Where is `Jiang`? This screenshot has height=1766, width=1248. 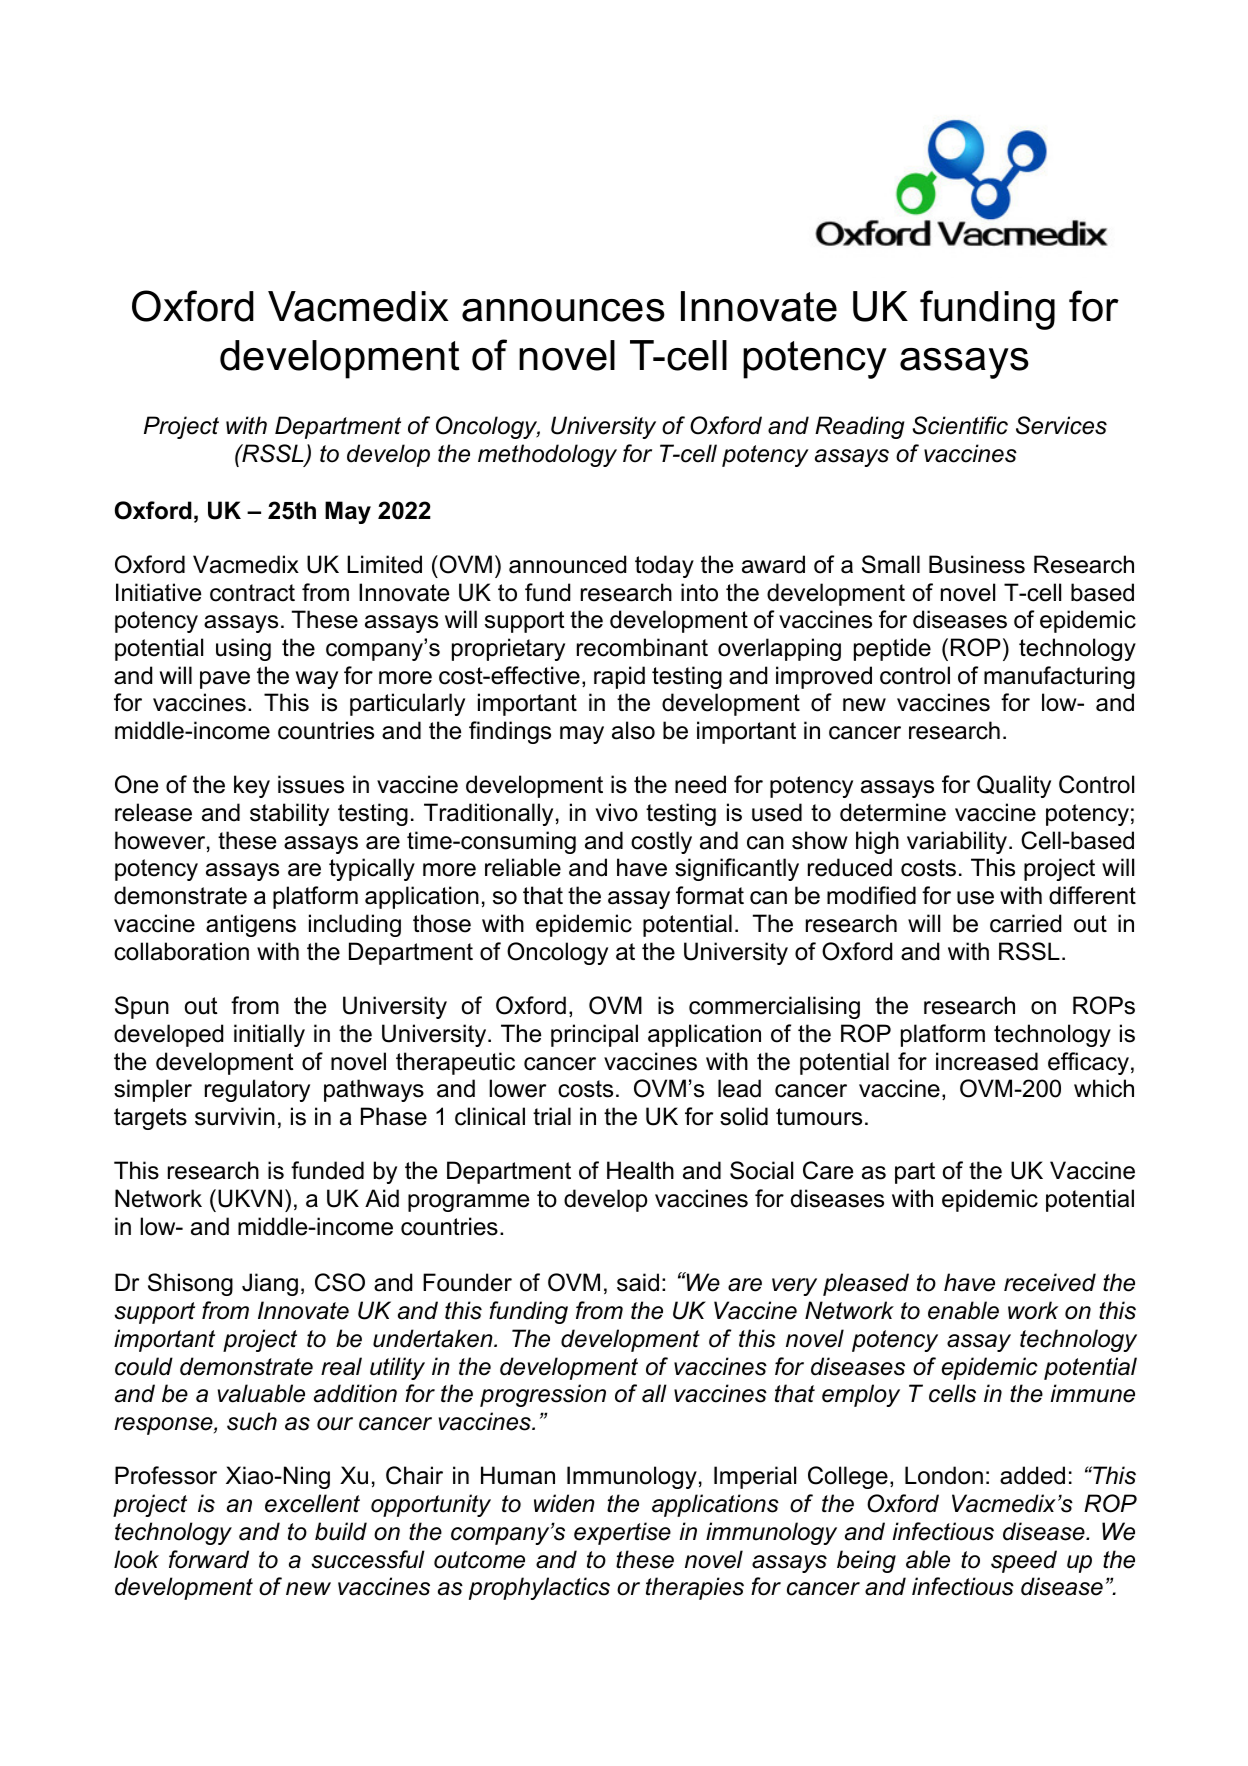 Jiang is located at coordinates (270, 1284).
